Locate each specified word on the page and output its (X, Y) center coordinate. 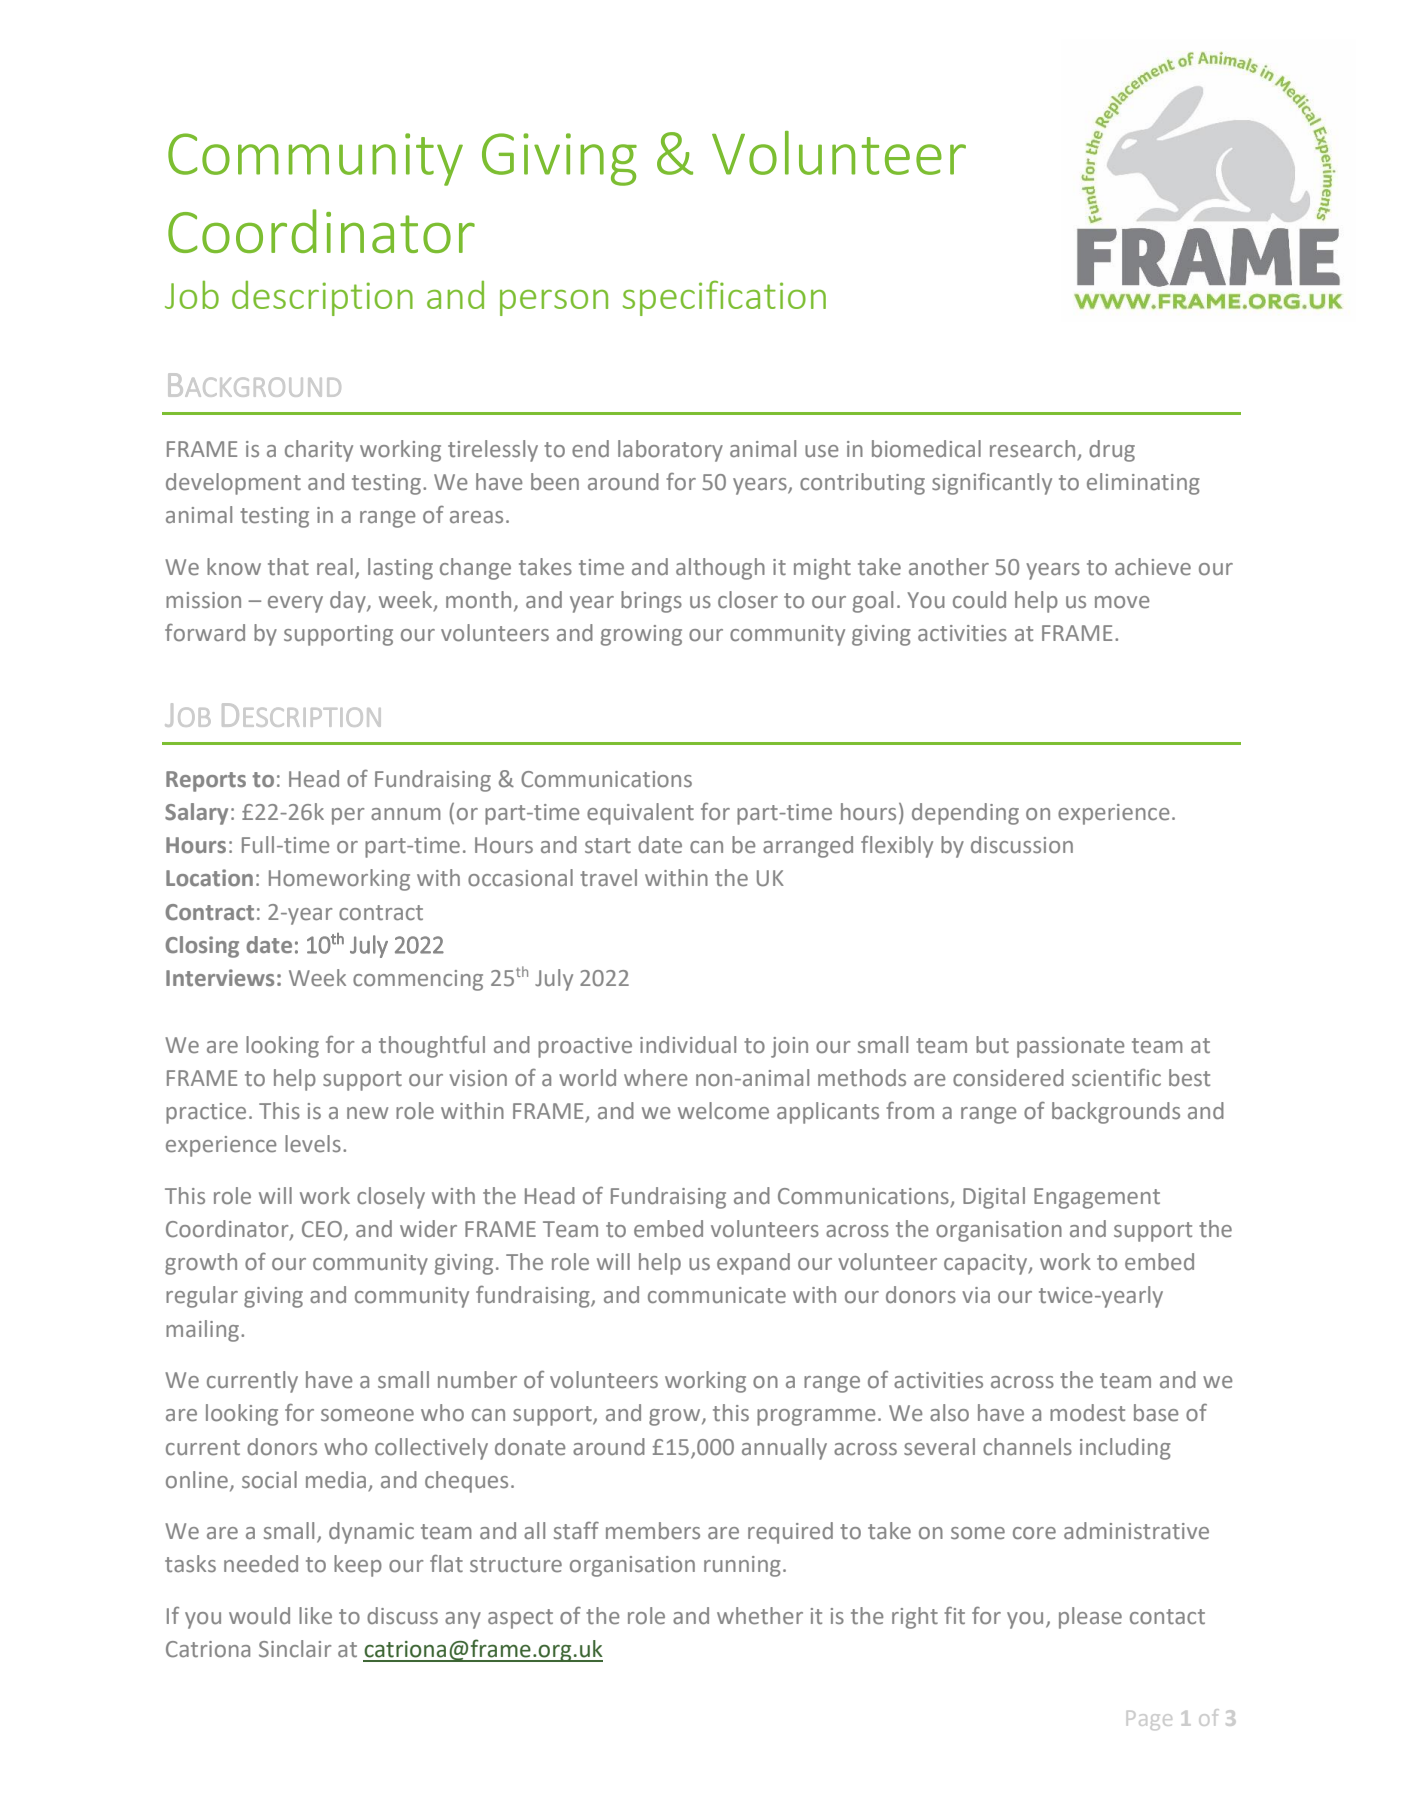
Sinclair (295, 1648)
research (1032, 449)
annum (406, 814)
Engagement (1097, 1198)
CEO (323, 1230)
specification (724, 298)
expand (753, 1264)
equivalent (640, 814)
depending (965, 814)
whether (760, 1616)
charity (319, 451)
